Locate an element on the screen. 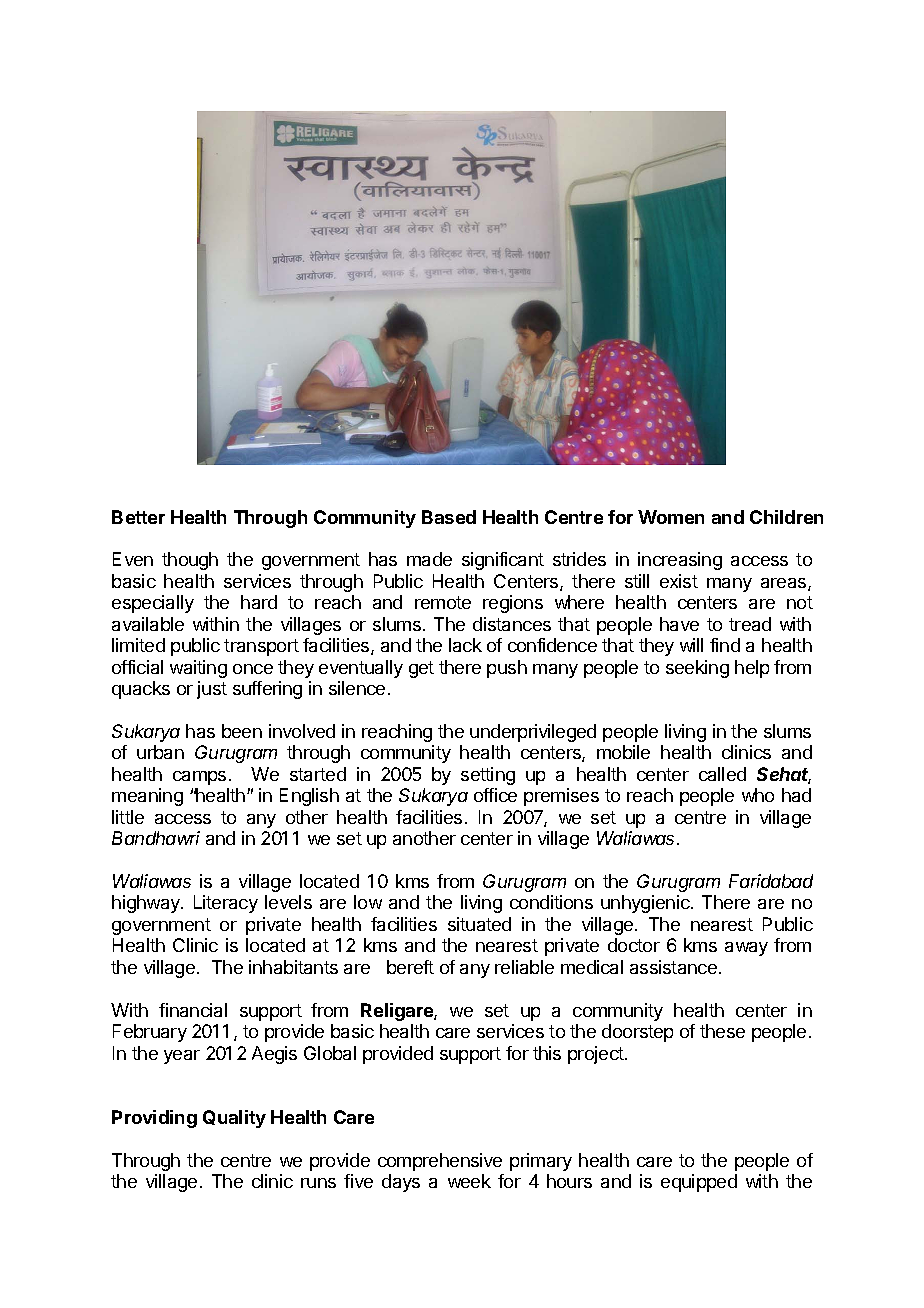 This screenshot has height=1308, width=924. though is located at coordinates (190, 561).
